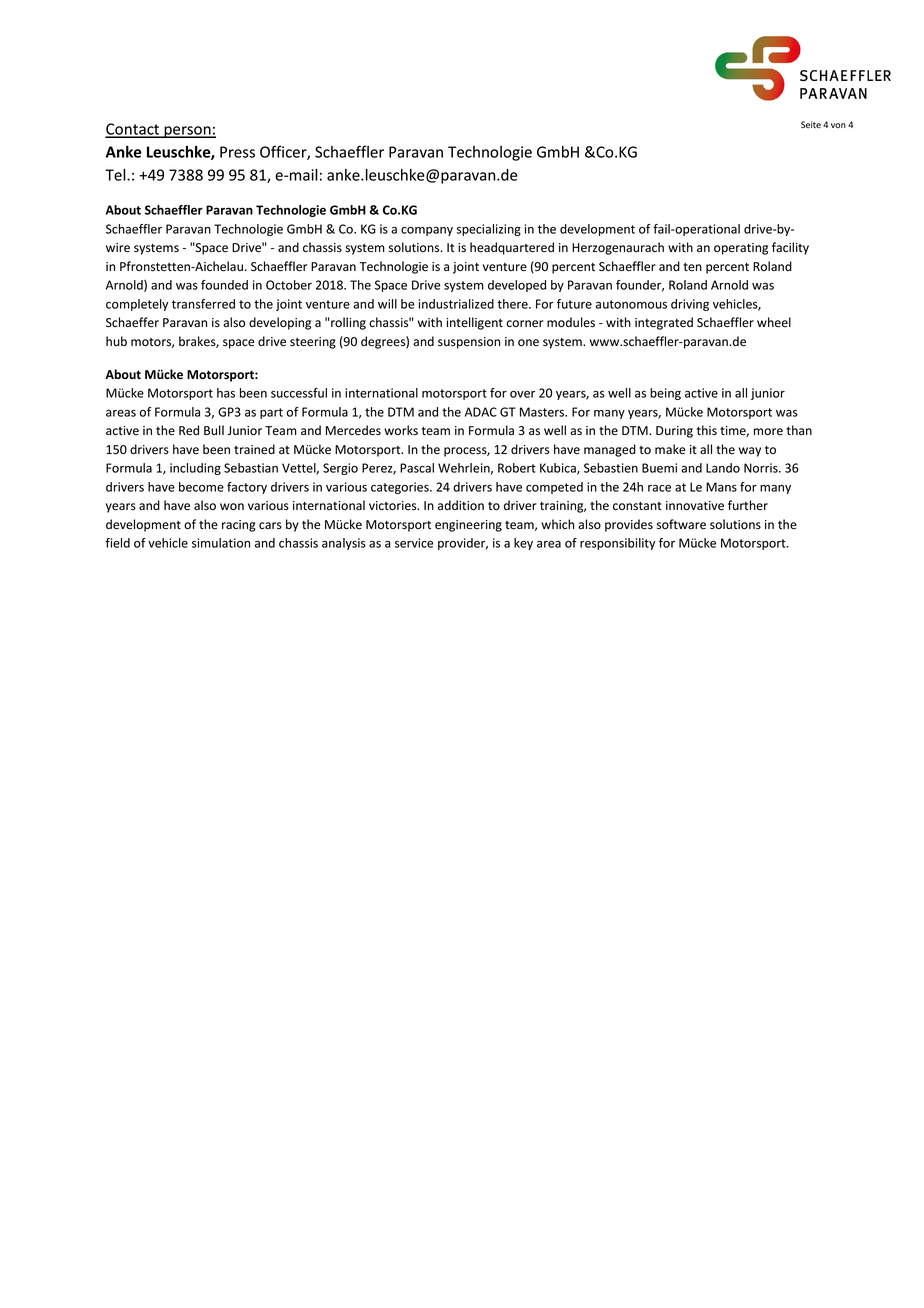 The height and width of the screenshot is (1308, 924). What do you see at coordinates (469, 343) in the screenshot?
I see `suspension` at bounding box center [469, 343].
